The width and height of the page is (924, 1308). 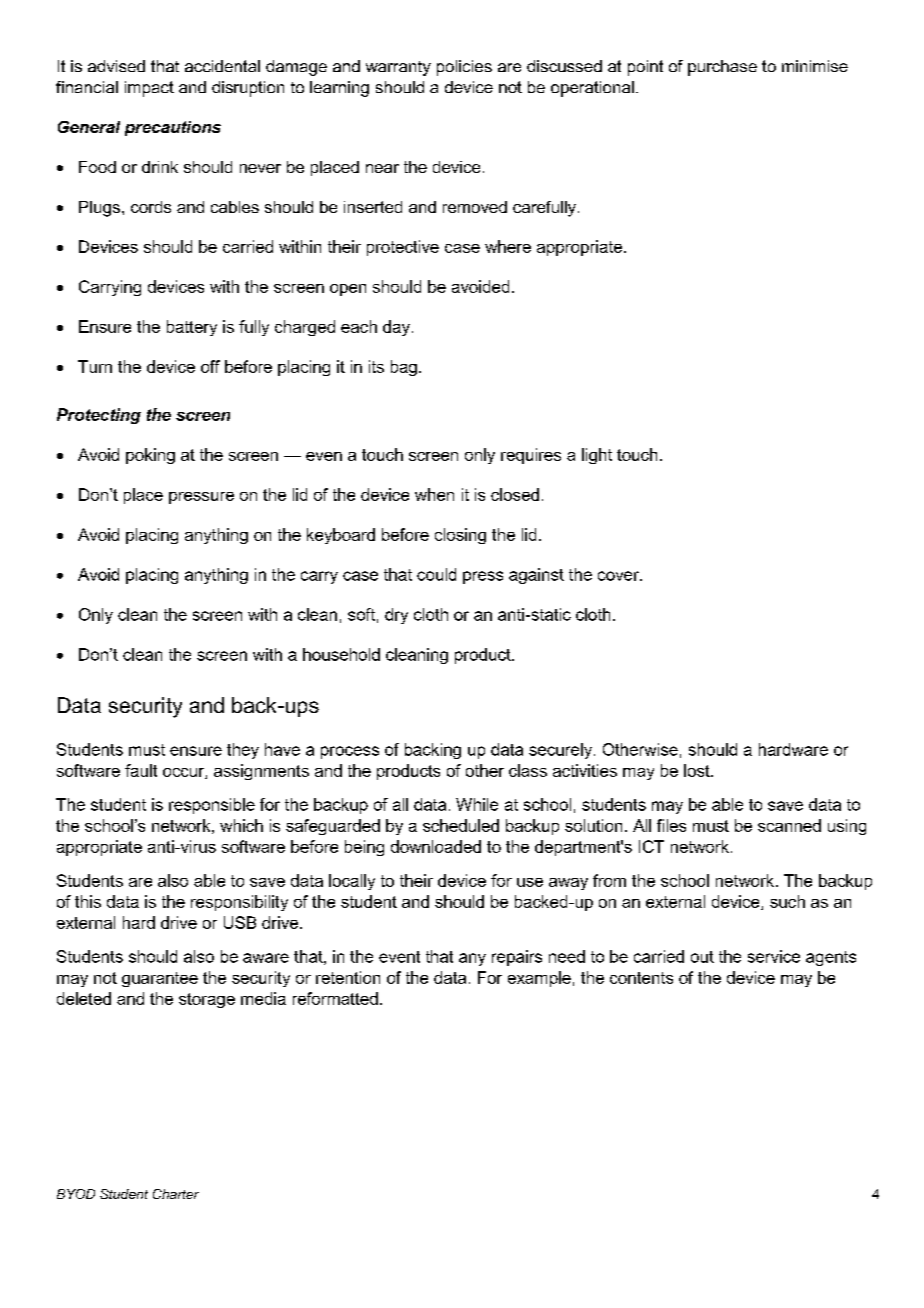 I want to click on household, so click(x=341, y=654).
